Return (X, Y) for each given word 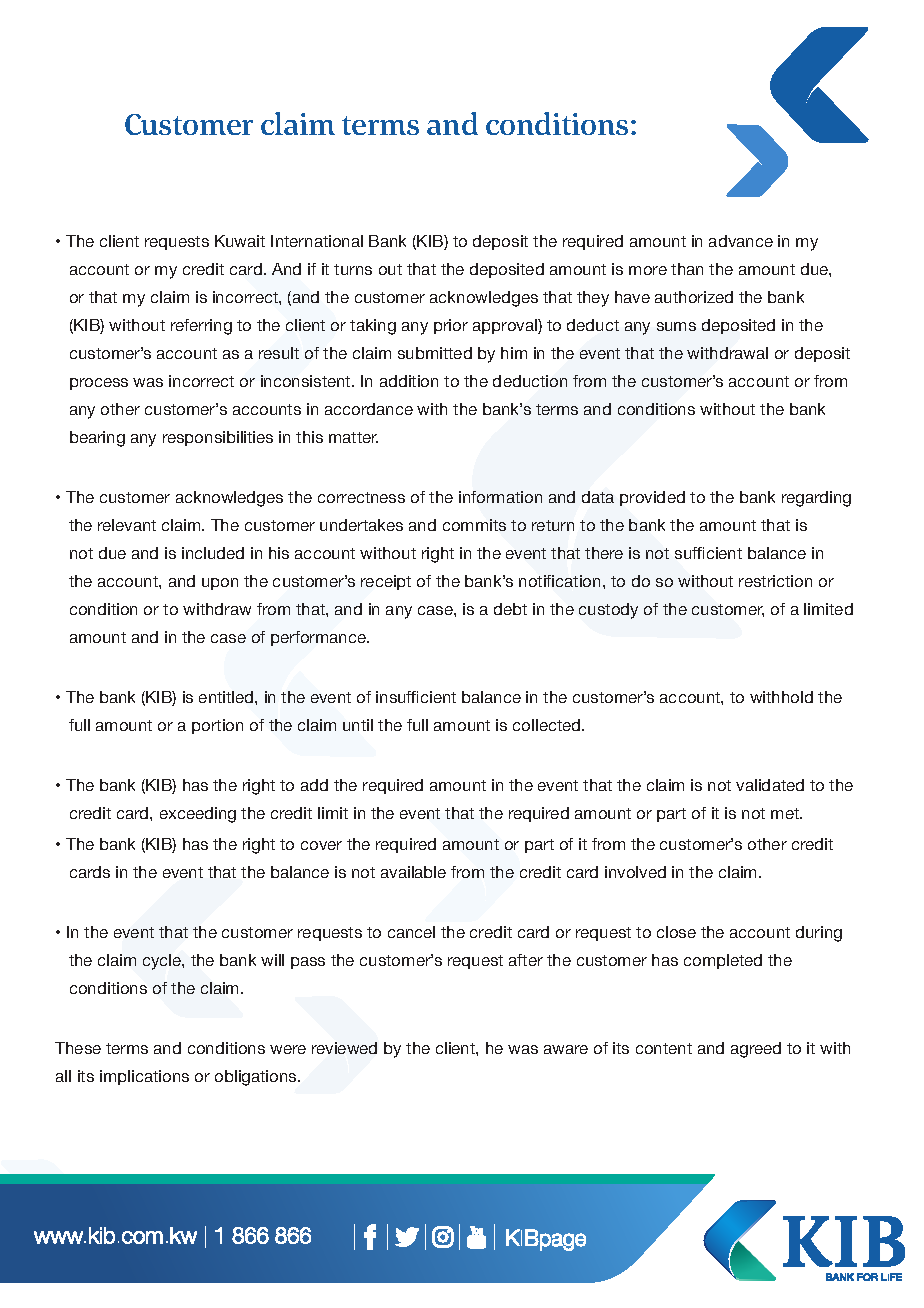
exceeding (198, 815)
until (358, 725)
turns (353, 269)
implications (144, 1077)
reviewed (344, 1048)
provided (652, 498)
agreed (756, 1050)
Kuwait (240, 241)
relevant (127, 525)
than (687, 269)
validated (770, 785)
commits (474, 525)
